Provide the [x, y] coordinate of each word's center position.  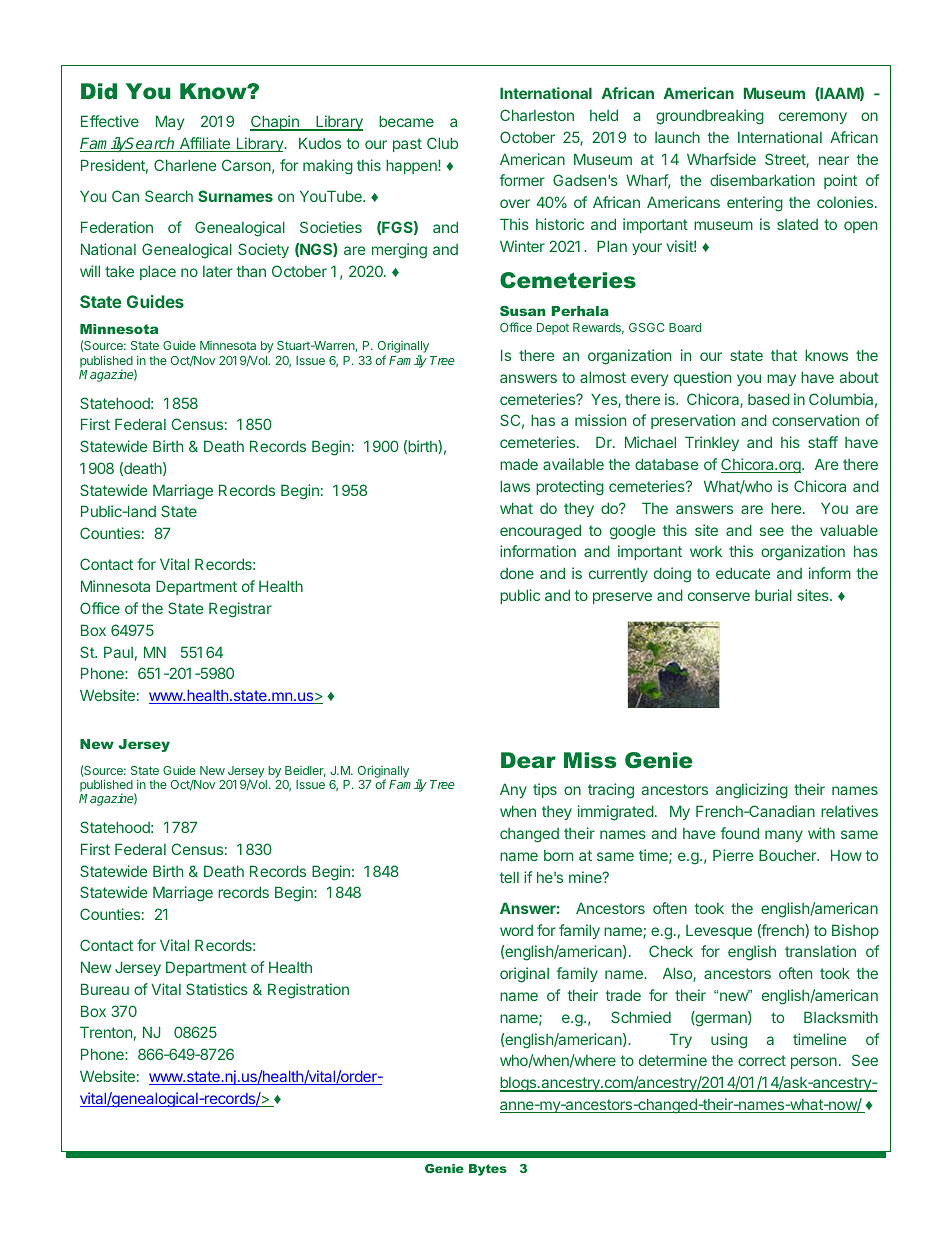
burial [773, 595]
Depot [553, 329]
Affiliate [204, 144]
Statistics [217, 989]
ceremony [813, 118]
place [158, 272]
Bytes [488, 1170]
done [517, 573]
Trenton [106, 1032]
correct [762, 1060]
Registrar [240, 610]
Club [442, 143]
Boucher [788, 855]
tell [509, 877]
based [769, 399]
